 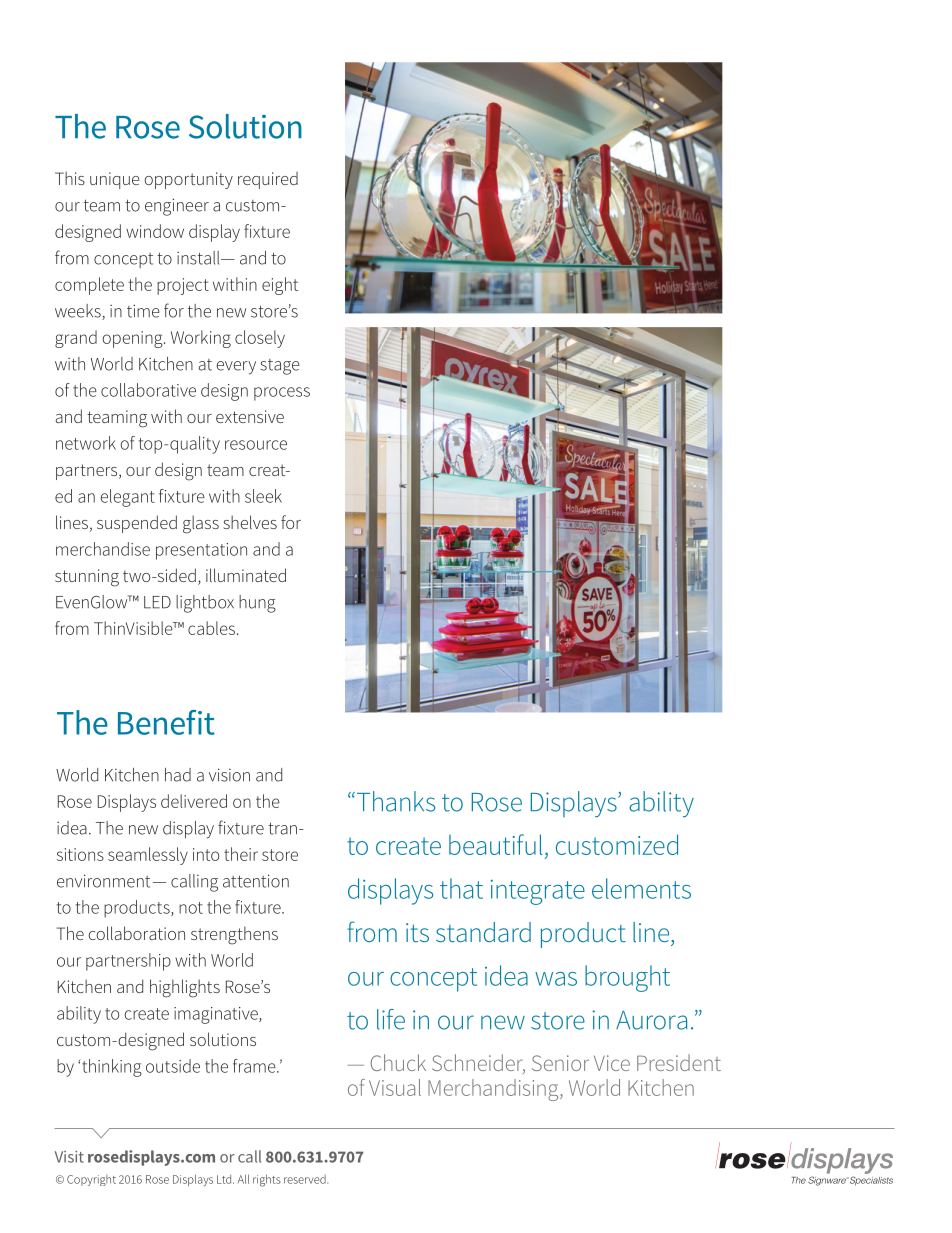 I want to click on suspended, so click(x=137, y=524).
